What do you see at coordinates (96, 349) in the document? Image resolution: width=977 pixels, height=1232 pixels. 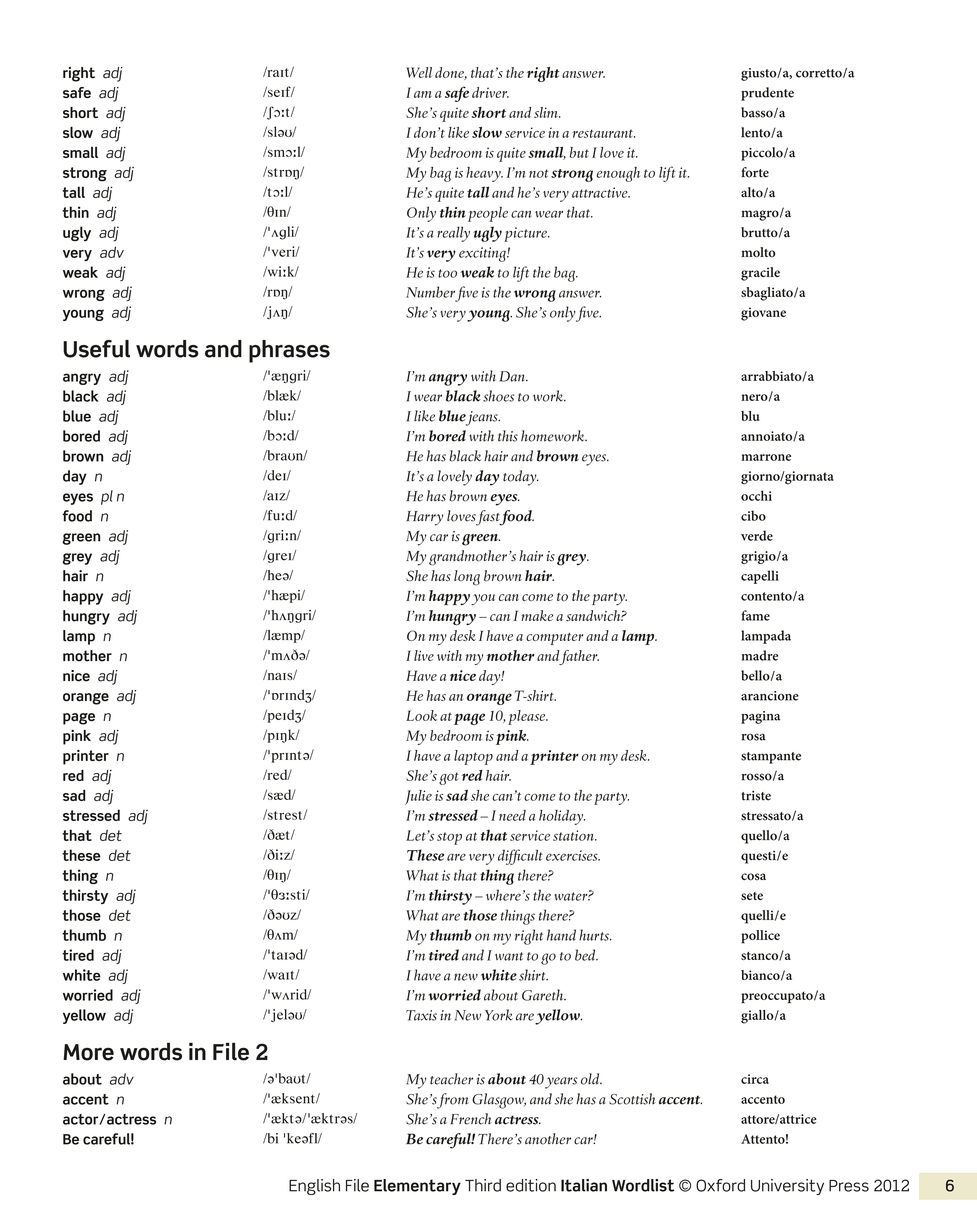 I see `Useful` at bounding box center [96, 349].
